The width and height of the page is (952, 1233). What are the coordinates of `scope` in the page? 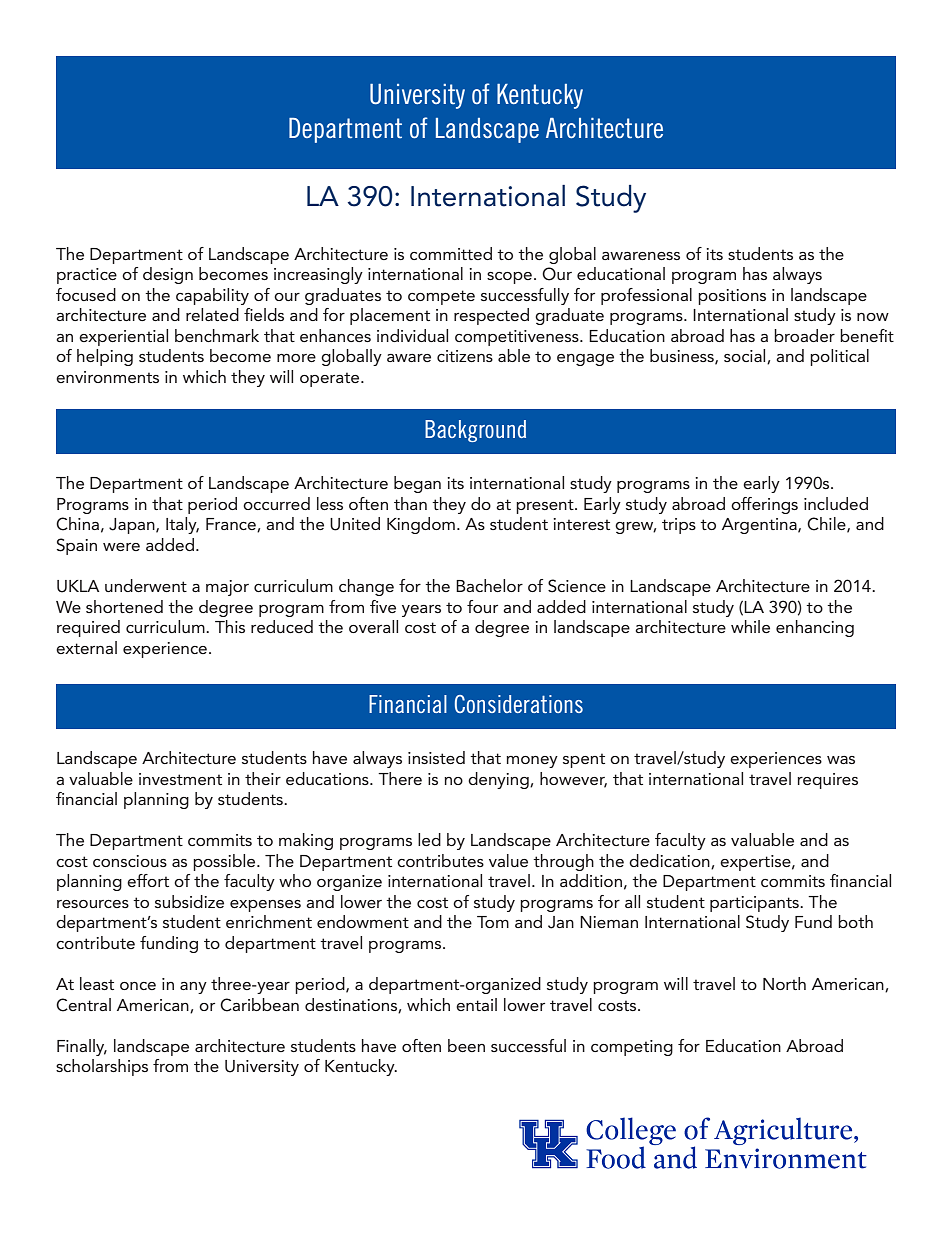 It's located at (509, 278).
